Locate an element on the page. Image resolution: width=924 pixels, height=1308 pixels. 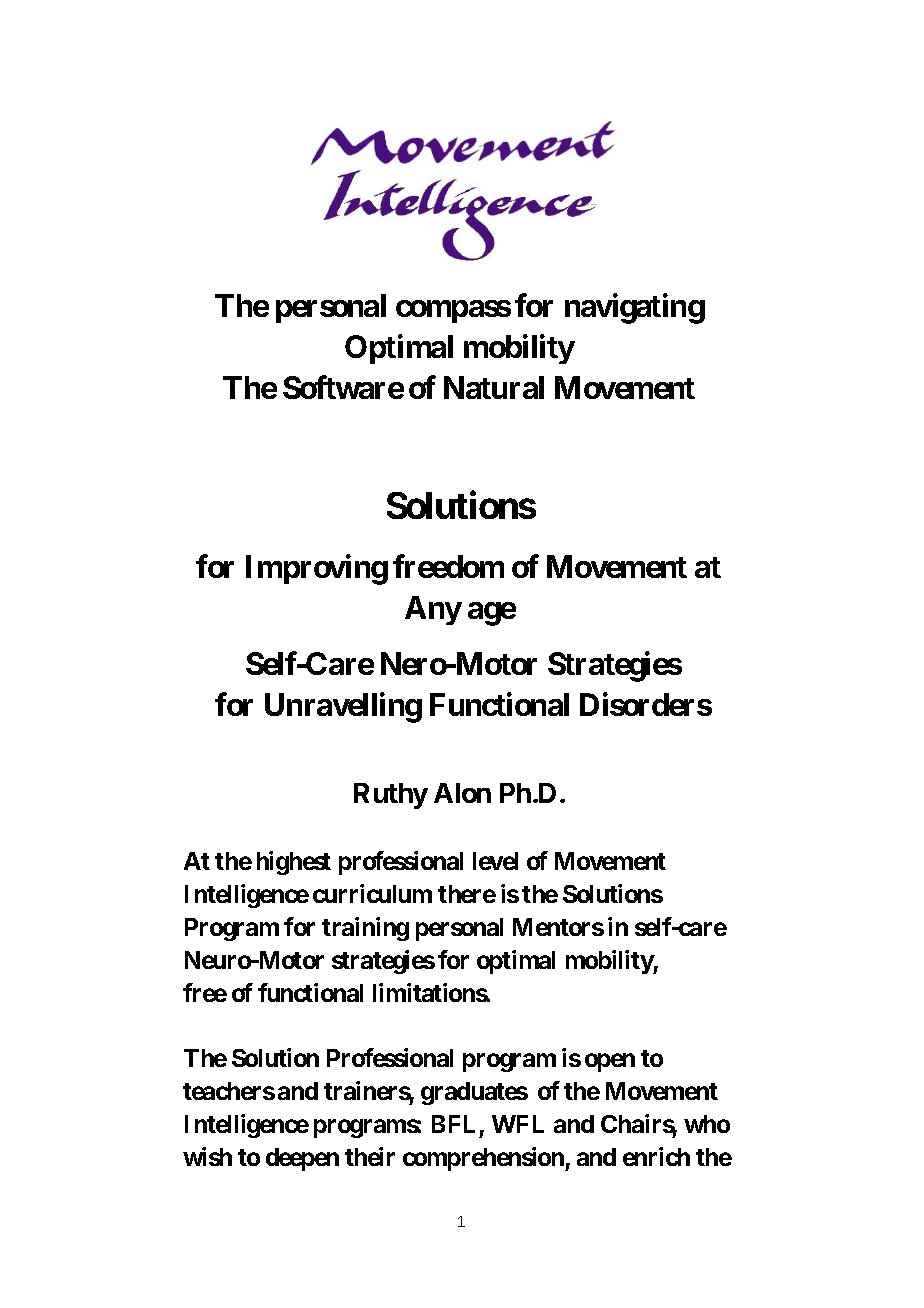
highest is located at coordinates (294, 863).
